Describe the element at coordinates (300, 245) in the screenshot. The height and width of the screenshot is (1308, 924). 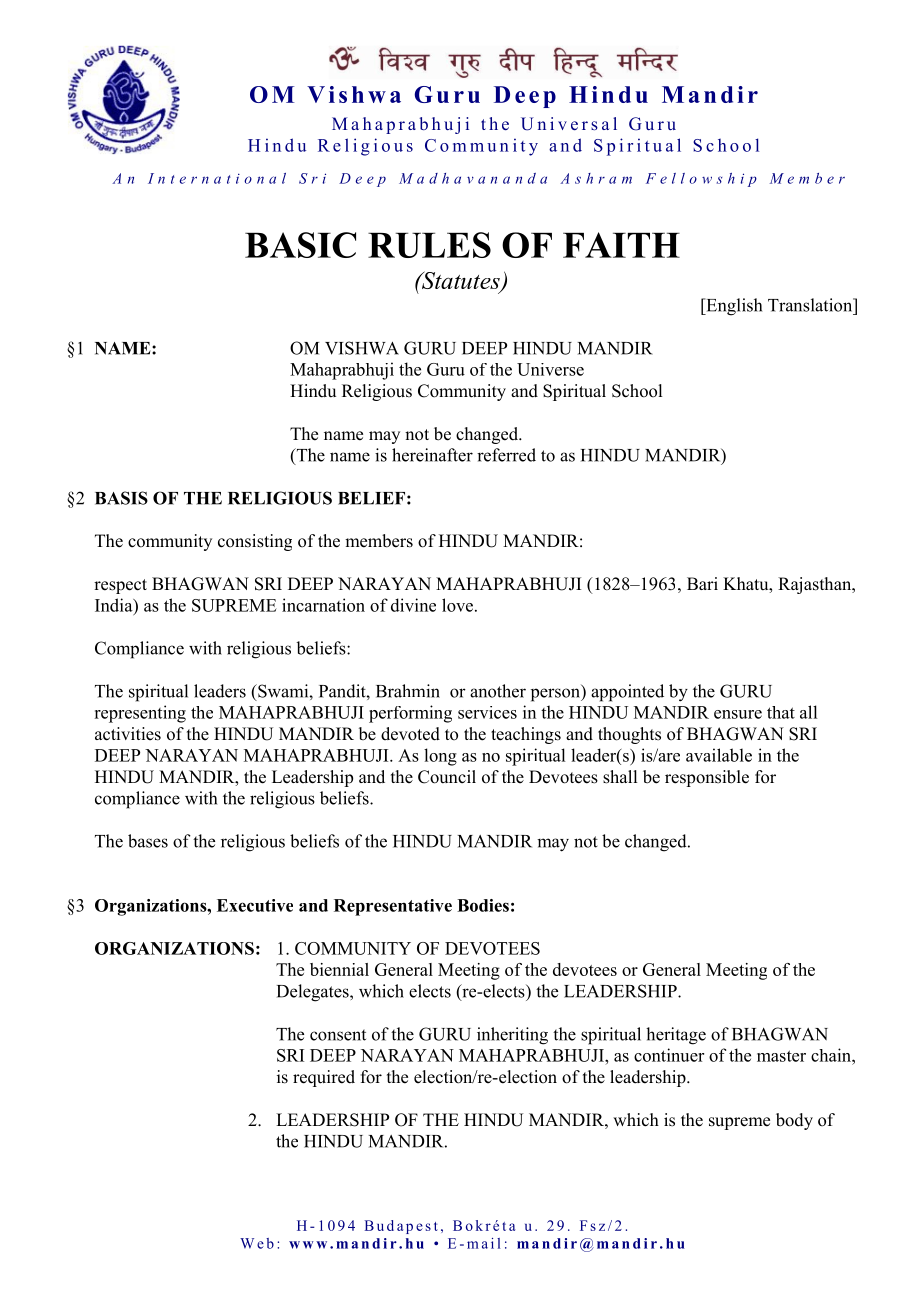
I see `BASIC` at that location.
